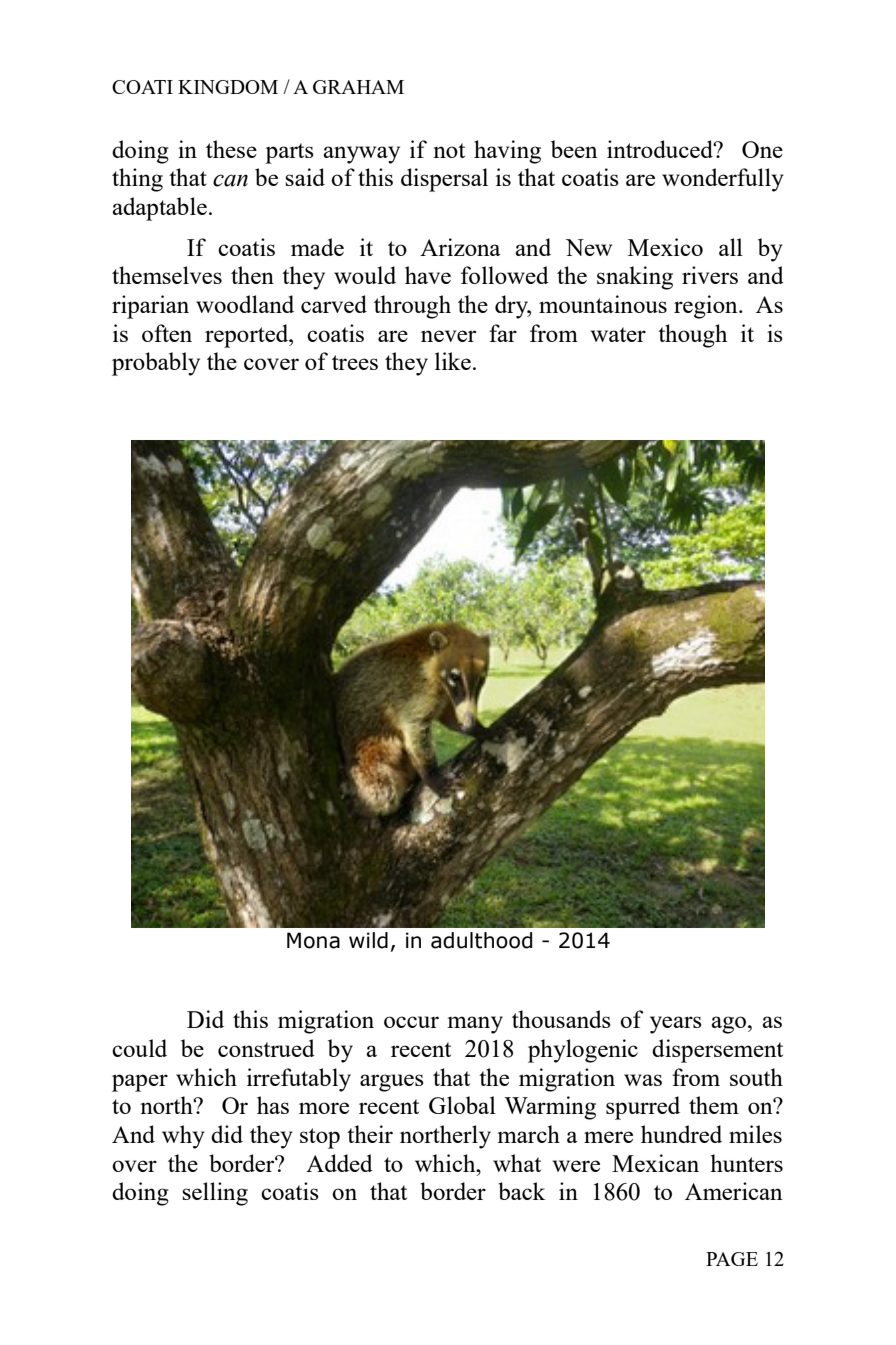 The height and width of the screenshot is (1345, 896). I want to click on these, so click(231, 149).
